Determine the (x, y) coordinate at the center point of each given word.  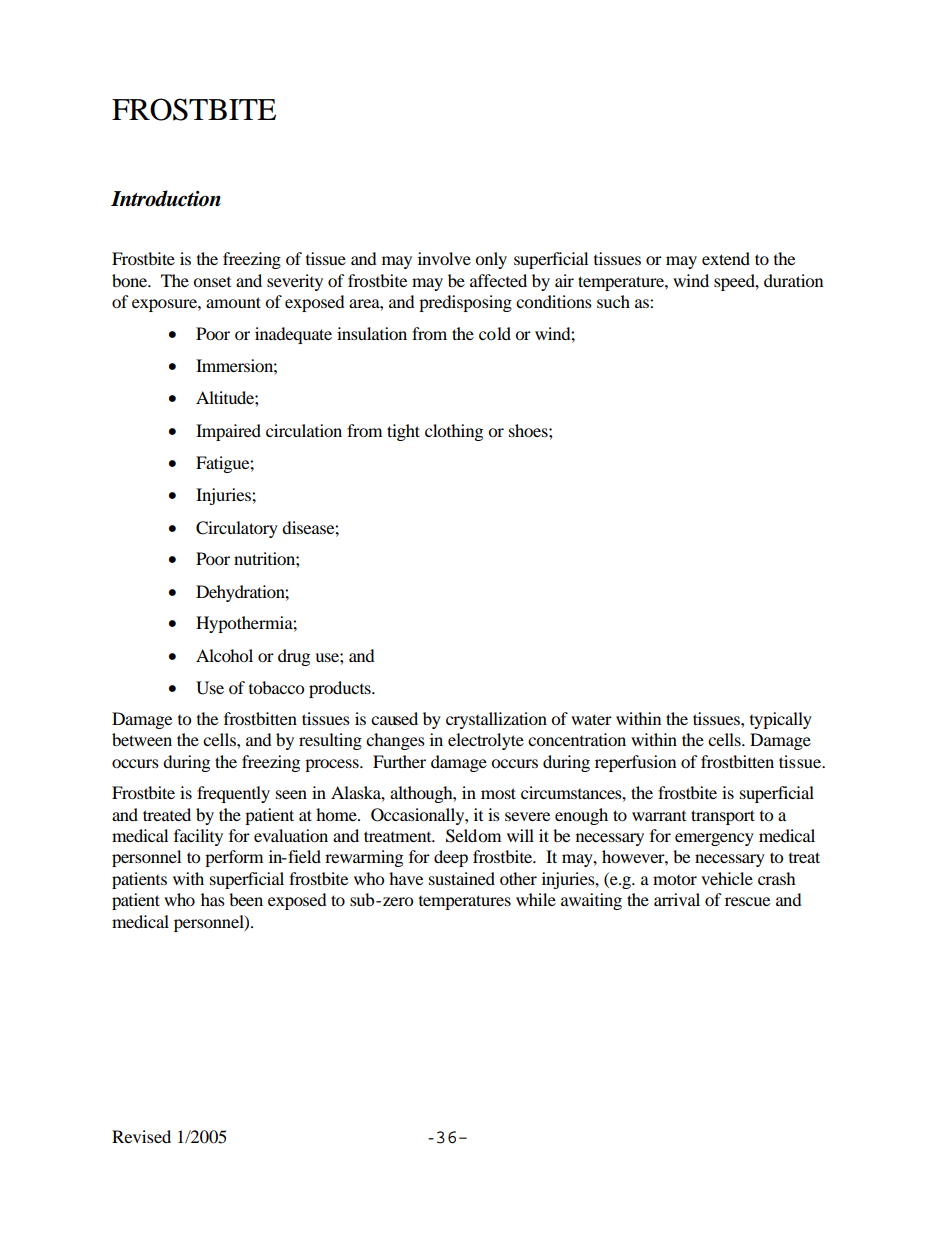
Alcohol (224, 655)
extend (726, 258)
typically (781, 720)
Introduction (166, 198)
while (536, 899)
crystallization (496, 720)
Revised (141, 1136)
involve (444, 258)
